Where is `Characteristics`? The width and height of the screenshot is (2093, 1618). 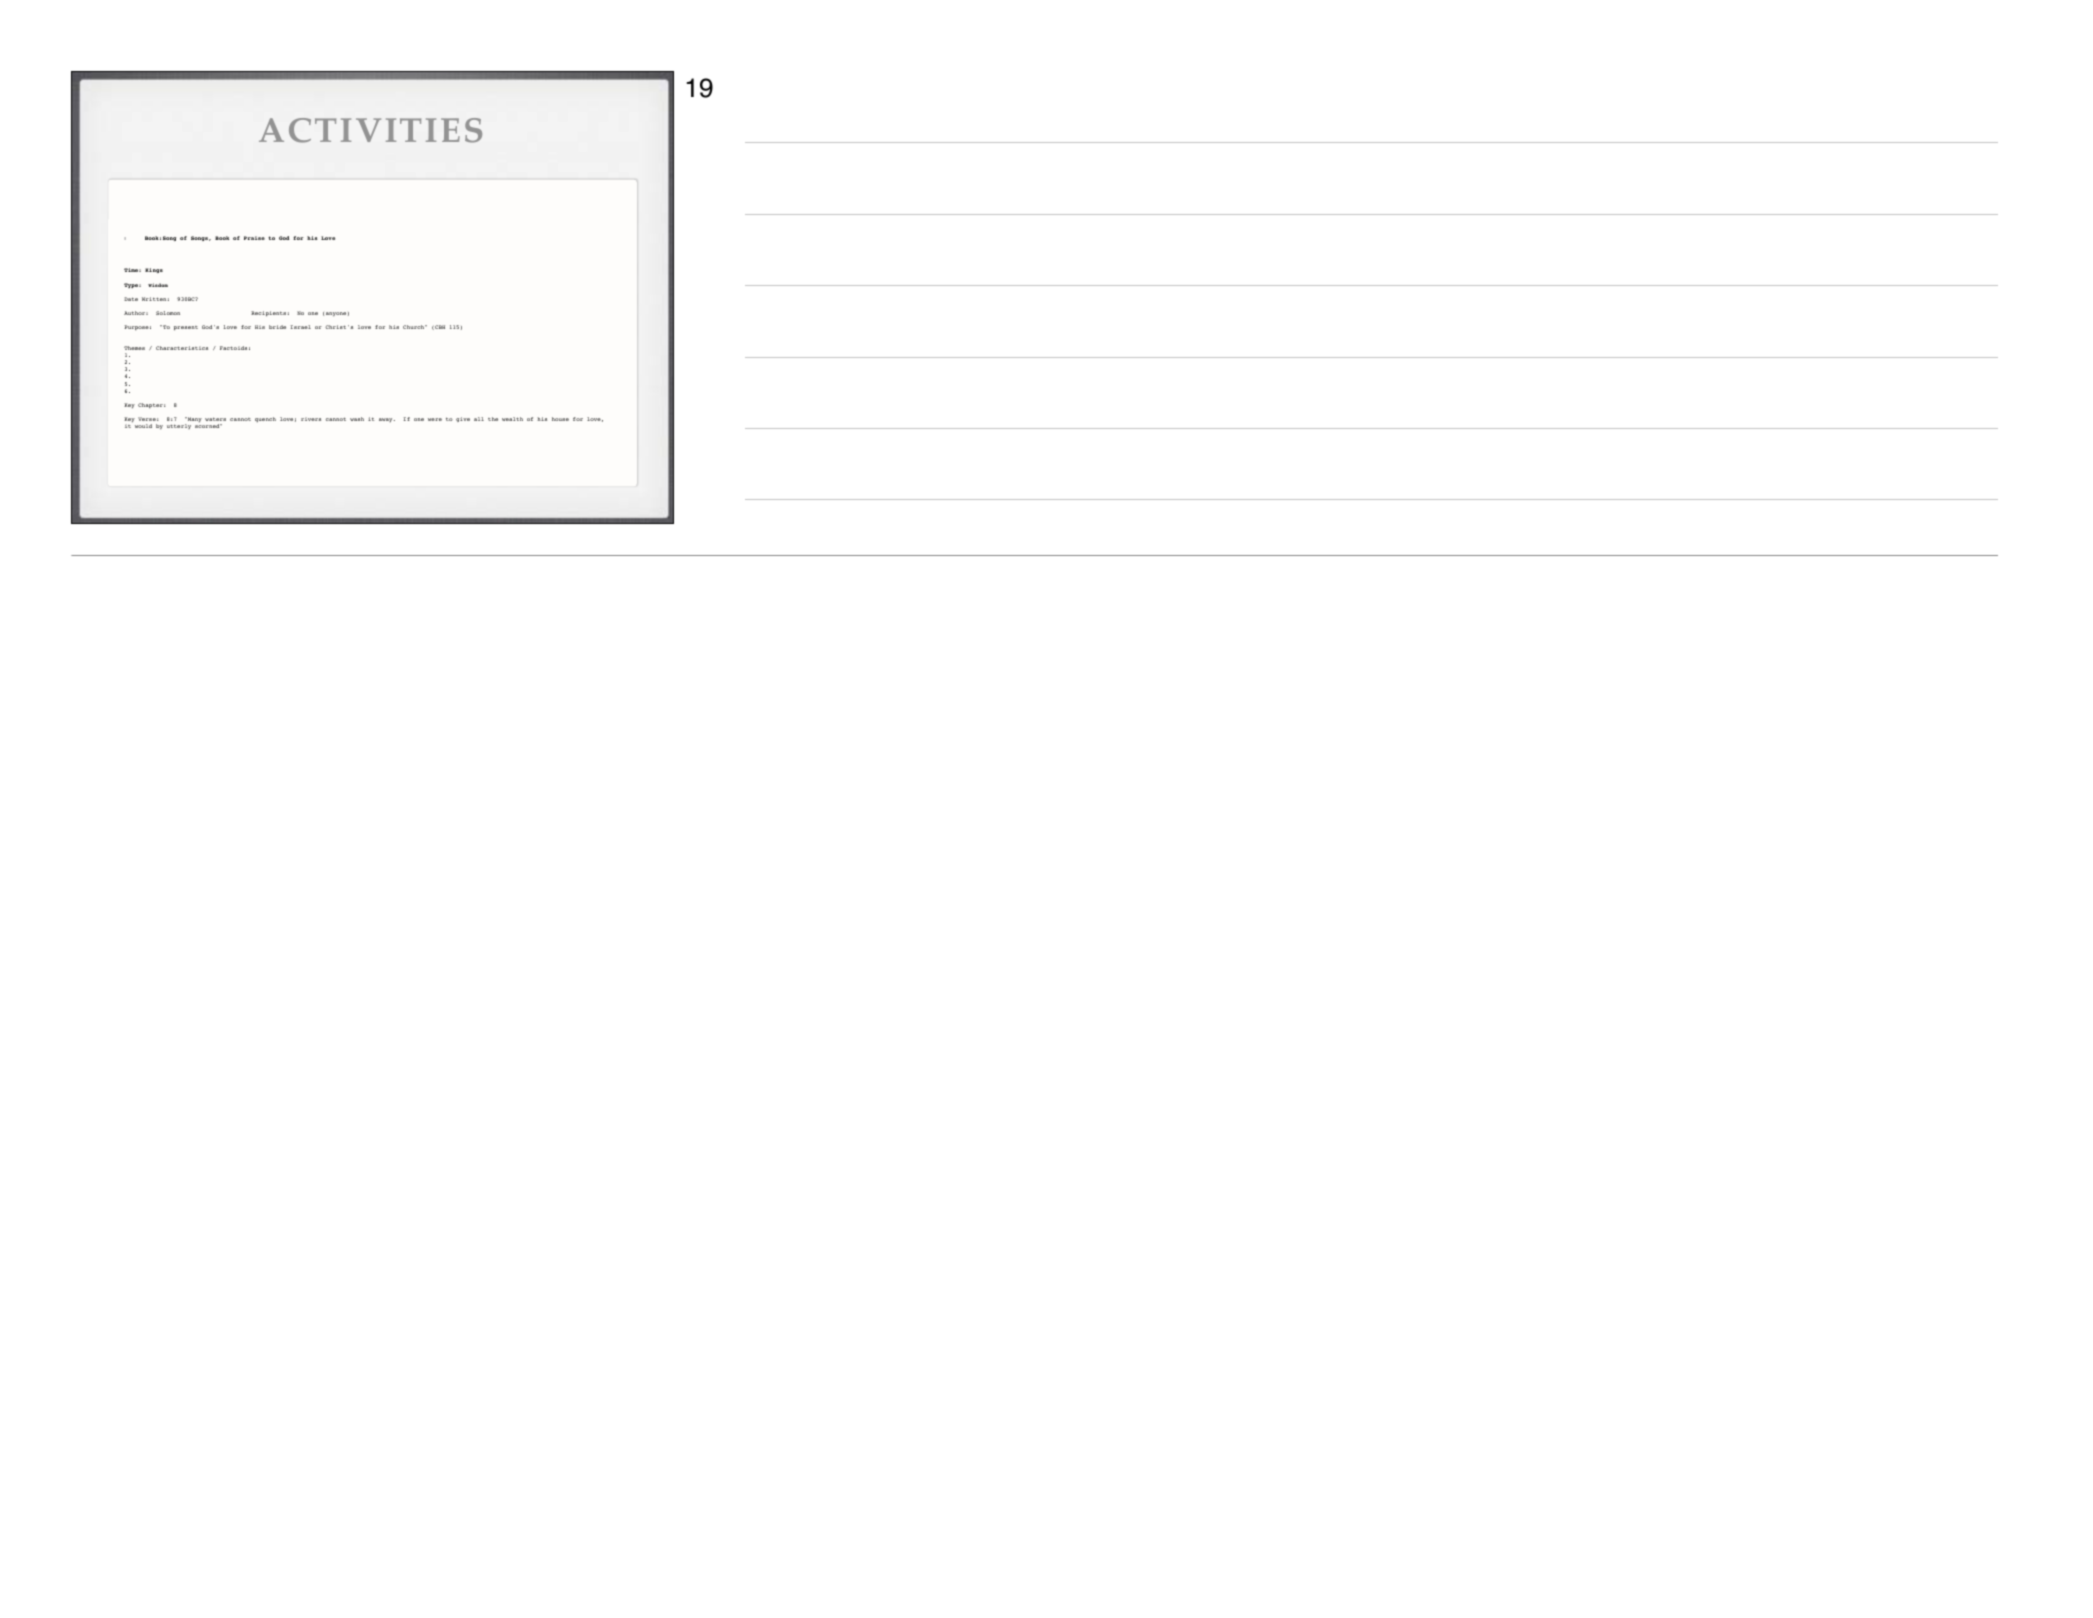
Characteristics is located at coordinates (182, 348).
